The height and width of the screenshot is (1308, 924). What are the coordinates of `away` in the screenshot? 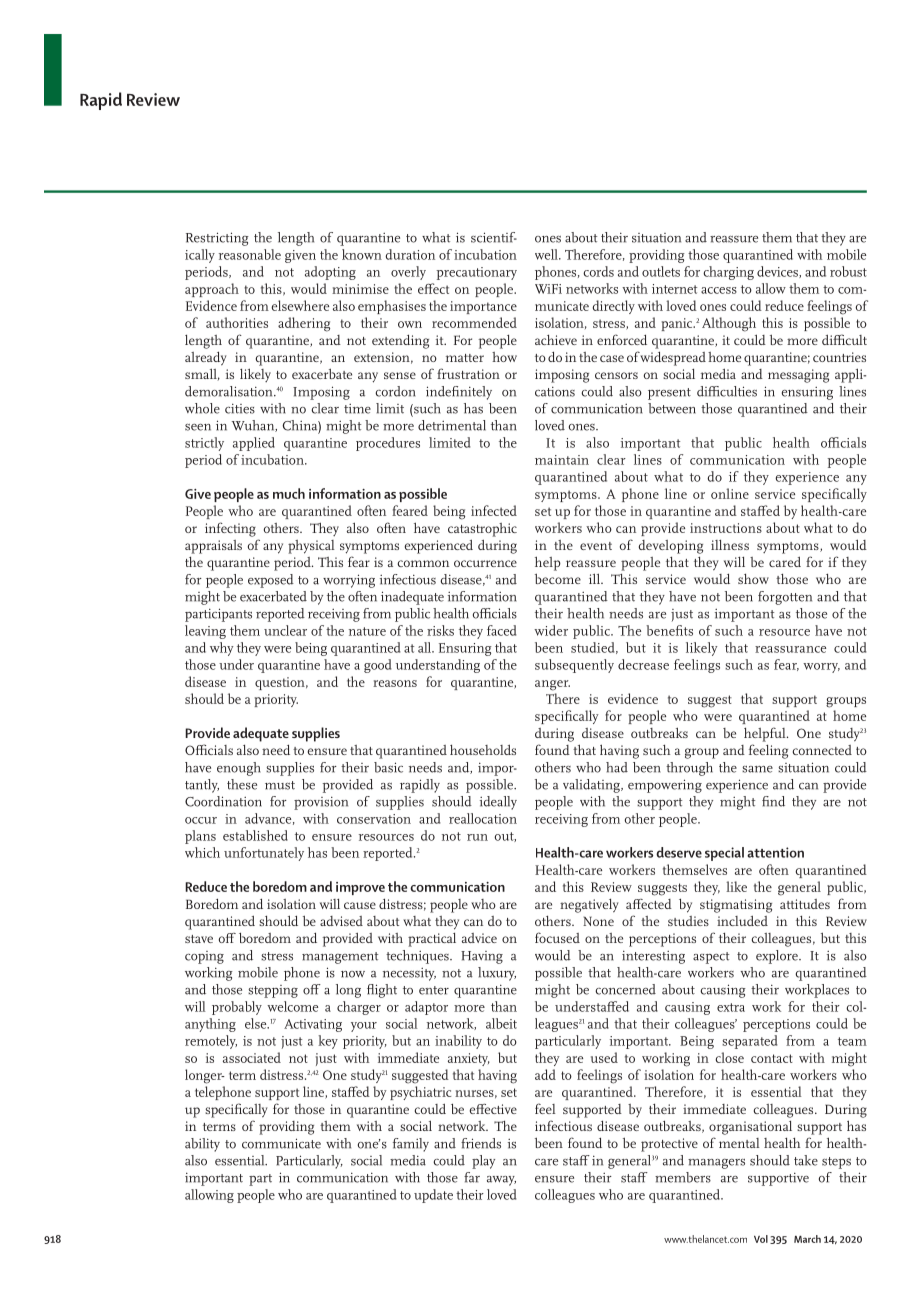 It's located at (501, 1181).
